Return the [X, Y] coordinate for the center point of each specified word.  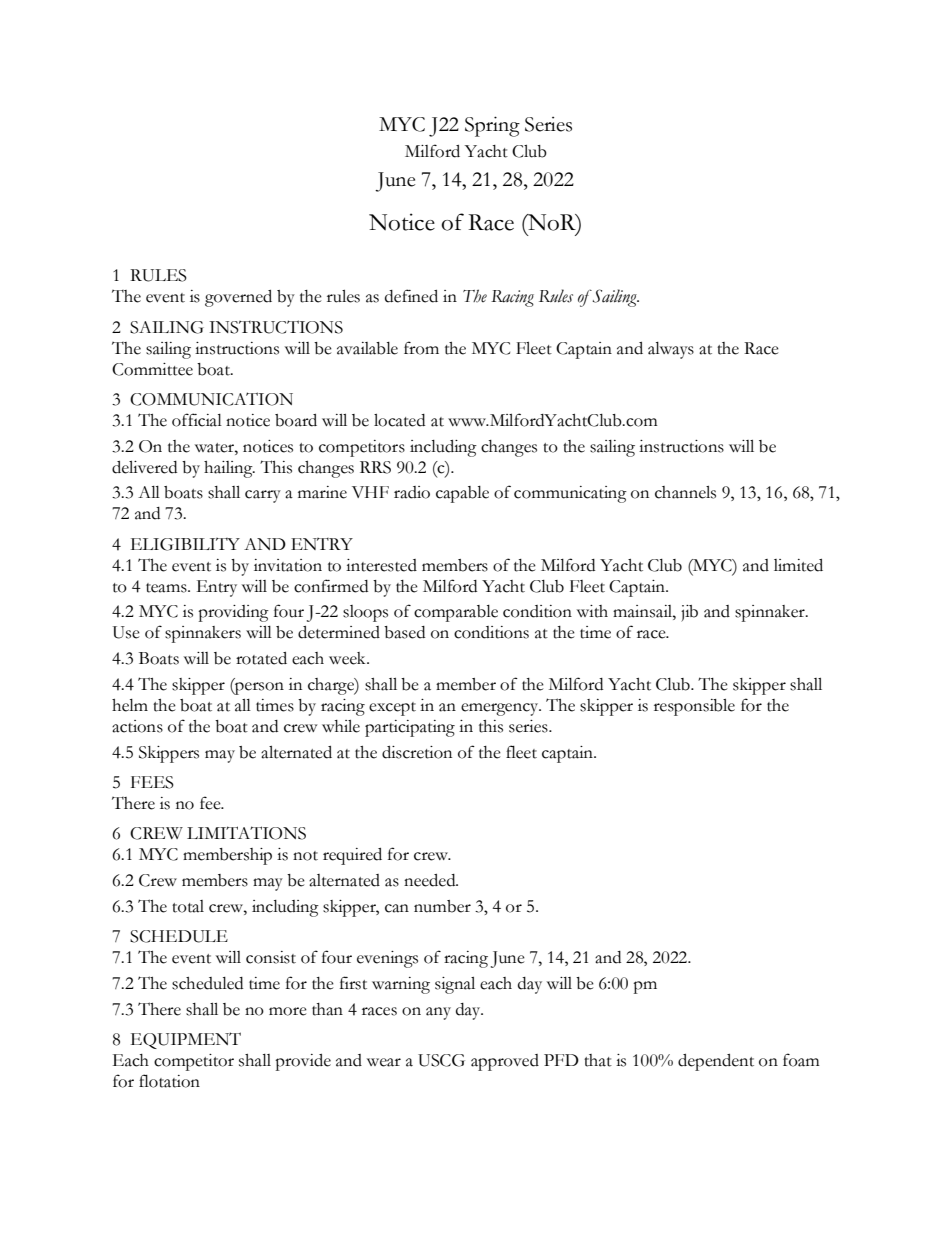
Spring [492, 126]
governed [238, 298]
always [671, 350]
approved [505, 1062]
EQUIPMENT [186, 1040]
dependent [716, 1062]
